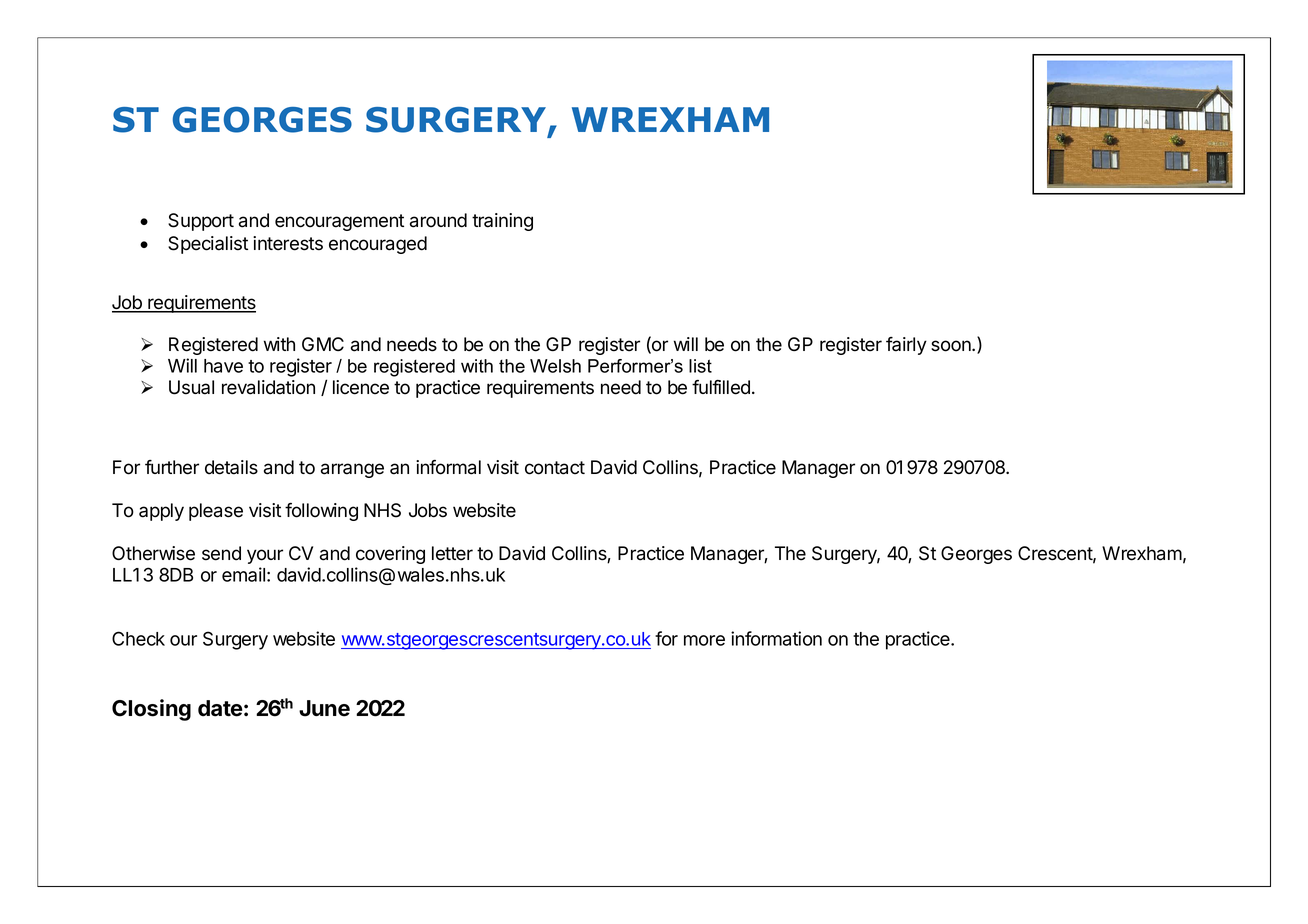  I want to click on fulfilled, so click(721, 387).
